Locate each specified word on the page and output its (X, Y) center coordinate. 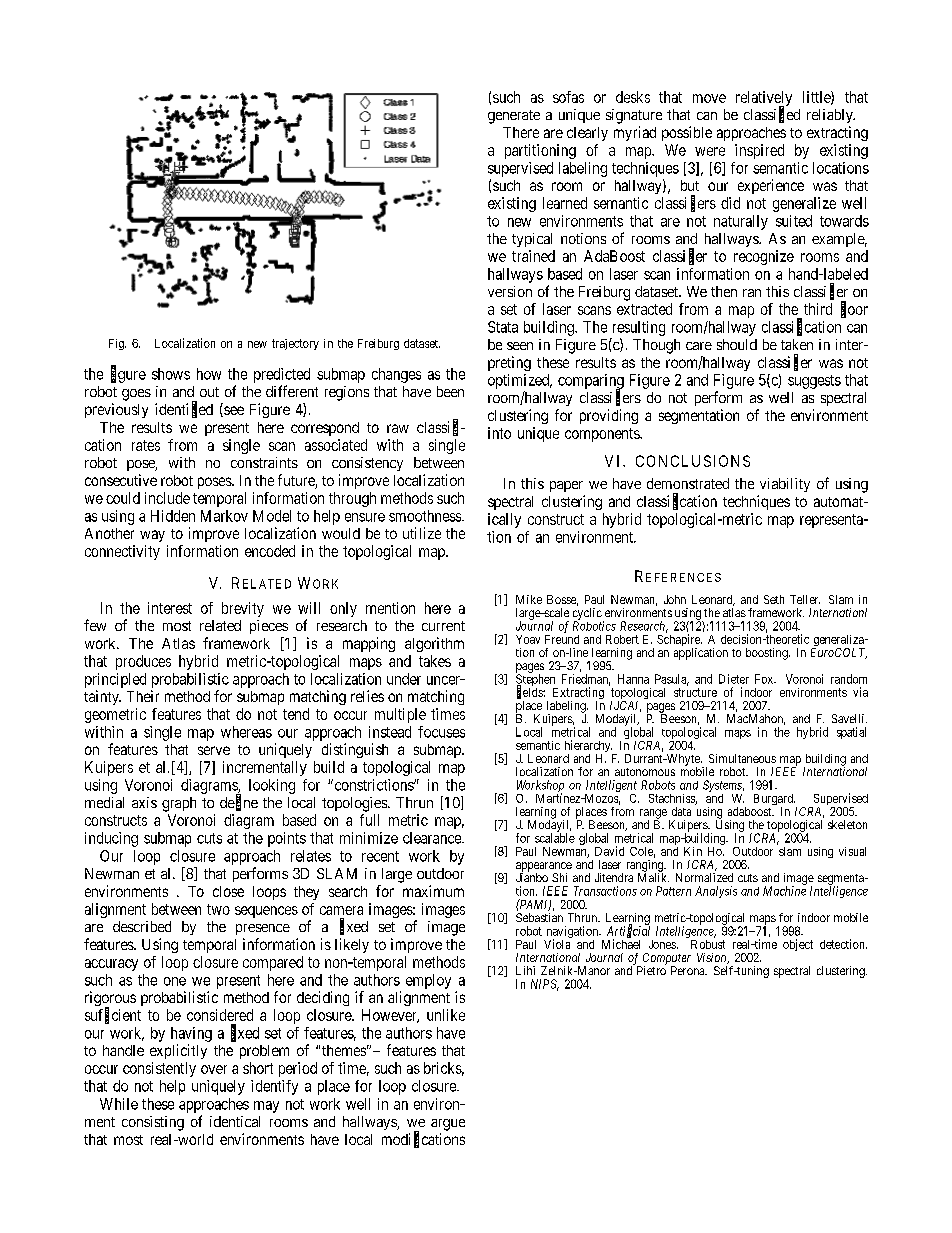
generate (514, 117)
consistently (159, 1069)
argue (448, 1125)
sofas (568, 97)
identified (184, 409)
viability (785, 485)
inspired (759, 151)
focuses (441, 732)
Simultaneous (742, 758)
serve (214, 750)
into (499, 433)
